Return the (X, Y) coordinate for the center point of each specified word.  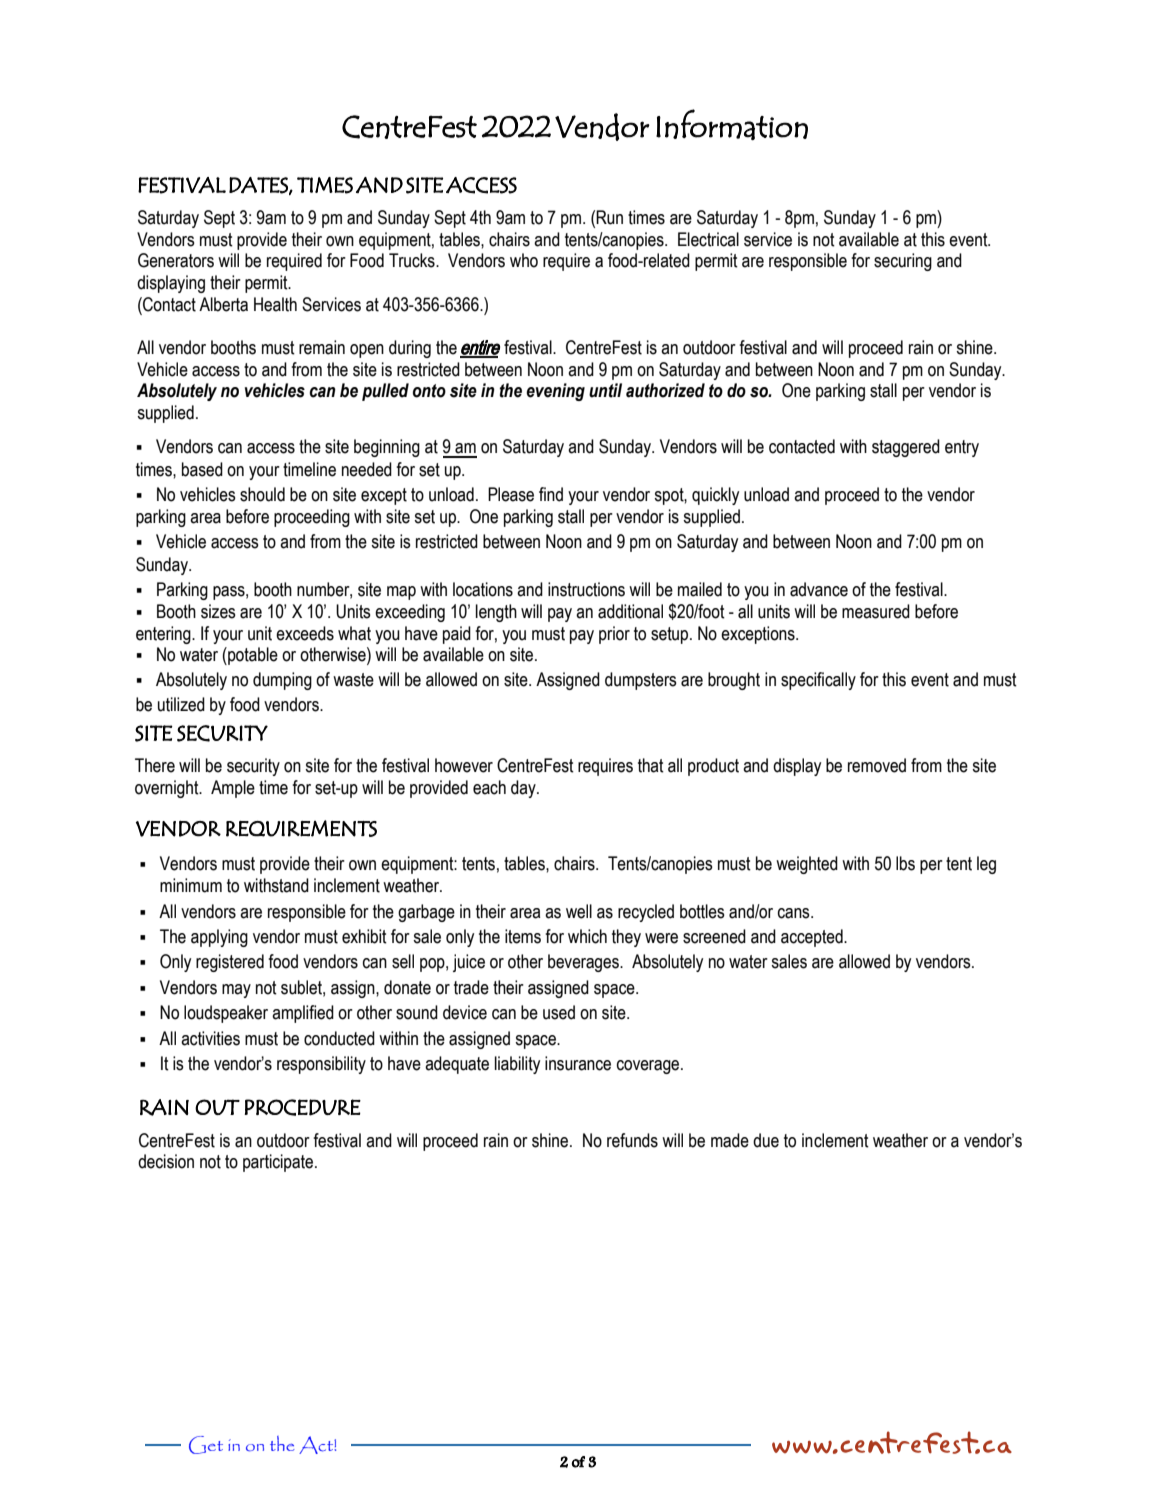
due (766, 1140)
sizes (218, 611)
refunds (632, 1140)
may (236, 991)
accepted (813, 938)
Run (609, 217)
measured (876, 611)
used (559, 1012)
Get (206, 1445)
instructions (586, 589)
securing (903, 262)
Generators (176, 260)
